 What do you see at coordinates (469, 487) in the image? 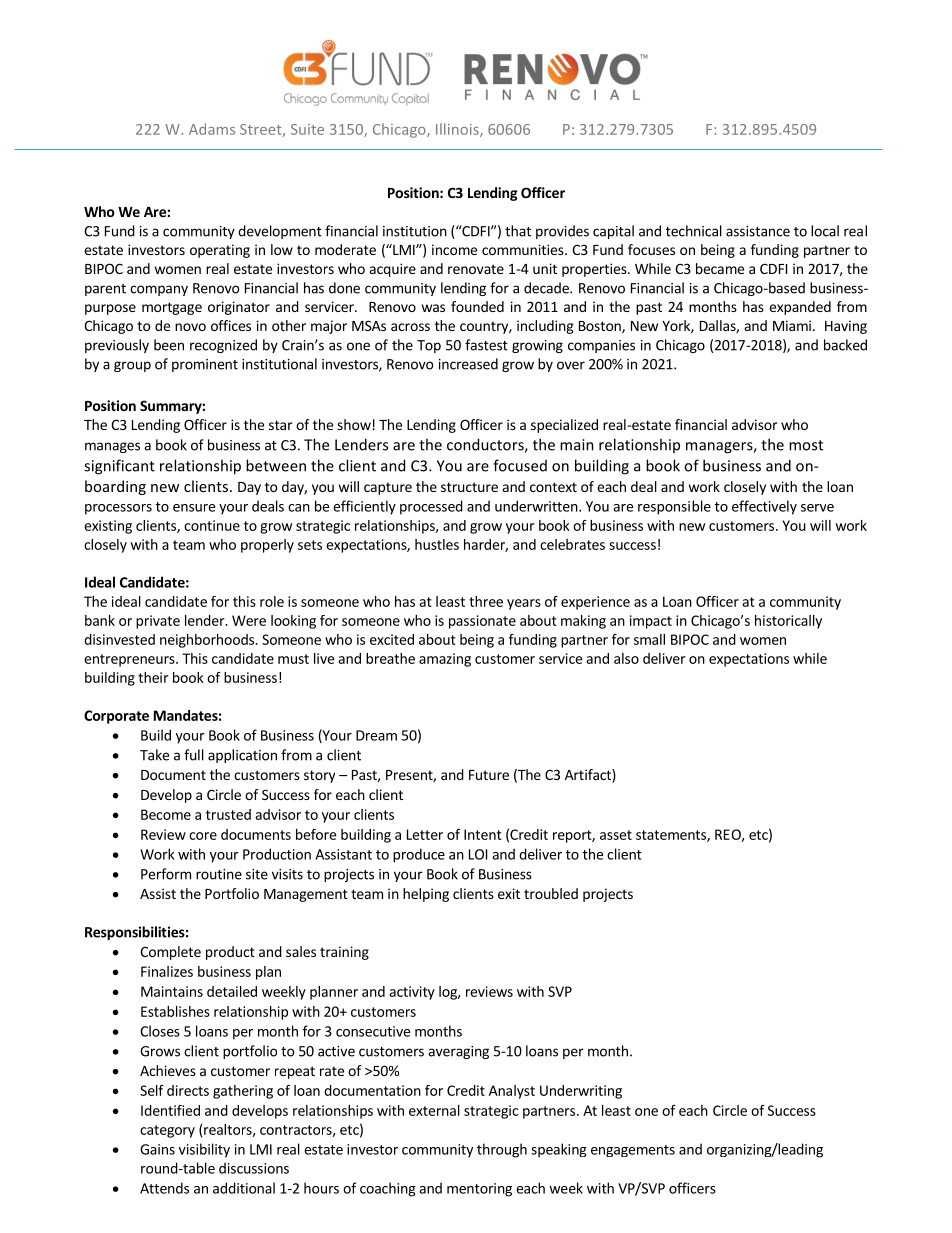
I see `structure` at bounding box center [469, 487].
